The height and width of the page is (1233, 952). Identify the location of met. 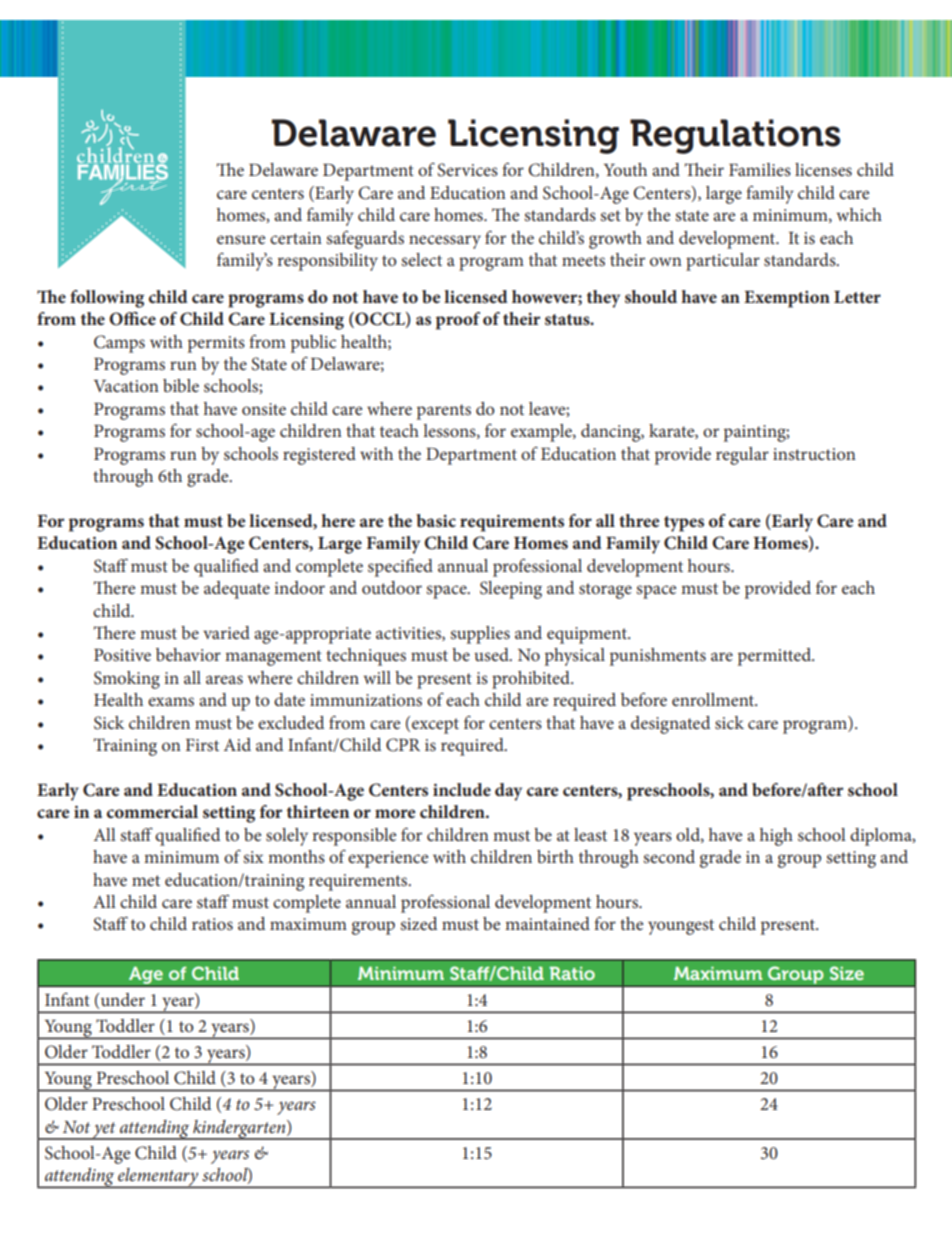
(146, 880).
